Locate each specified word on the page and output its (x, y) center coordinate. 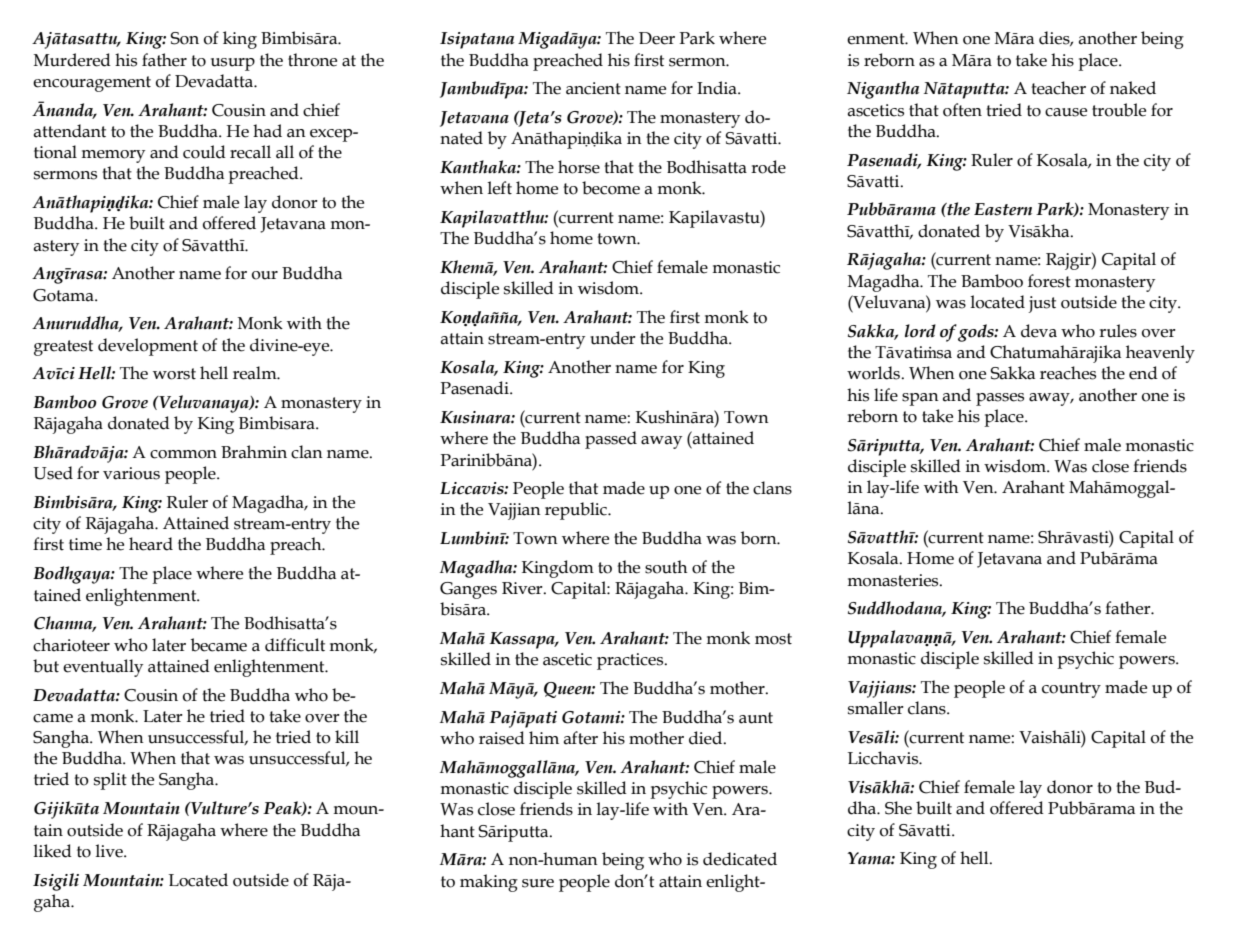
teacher (1058, 88)
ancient (593, 88)
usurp (233, 64)
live (110, 851)
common (183, 454)
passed (611, 440)
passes (1000, 399)
